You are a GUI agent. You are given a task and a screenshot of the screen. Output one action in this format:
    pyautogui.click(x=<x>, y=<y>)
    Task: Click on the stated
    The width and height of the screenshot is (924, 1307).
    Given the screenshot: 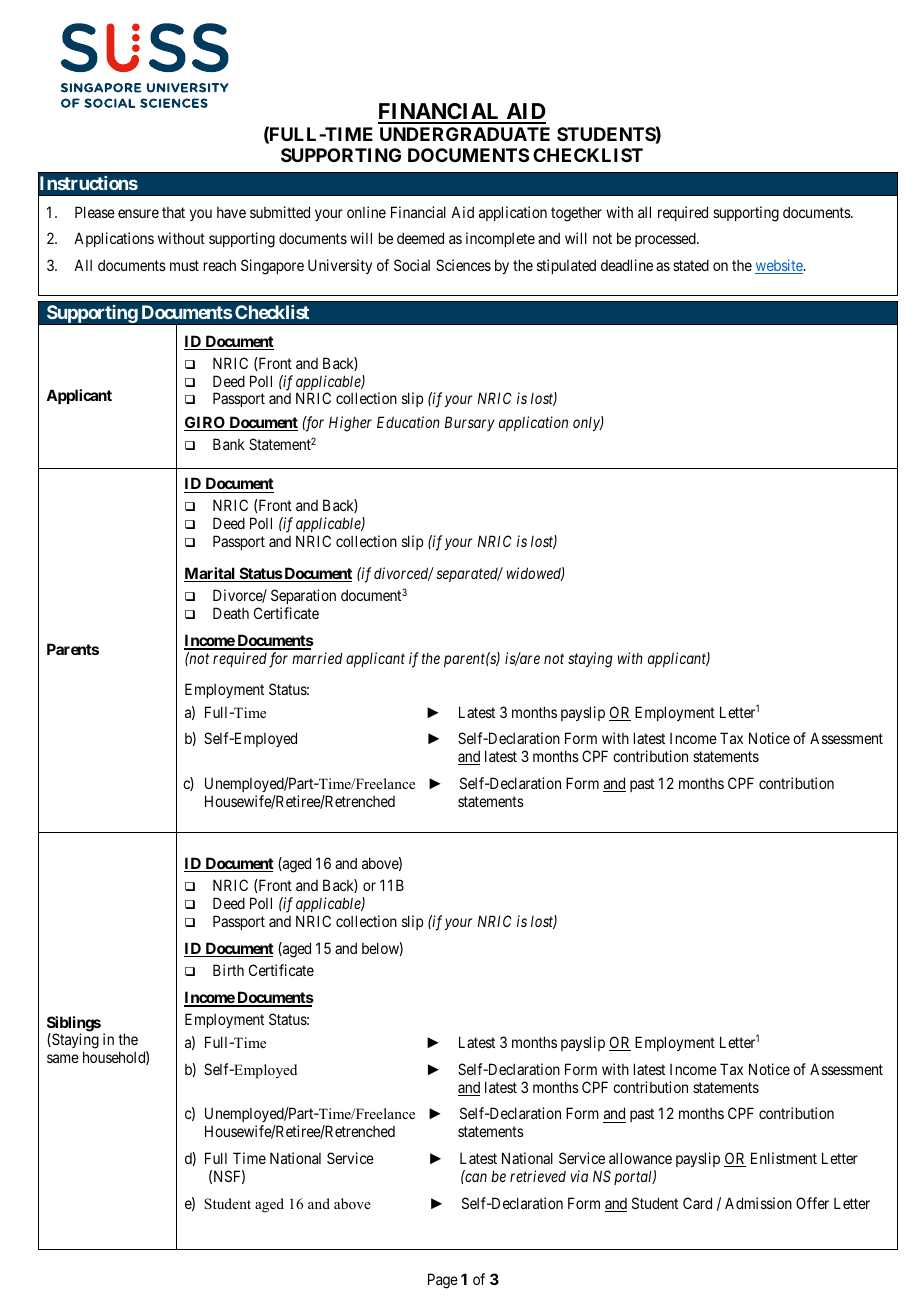 What is the action you would take?
    pyautogui.click(x=691, y=265)
